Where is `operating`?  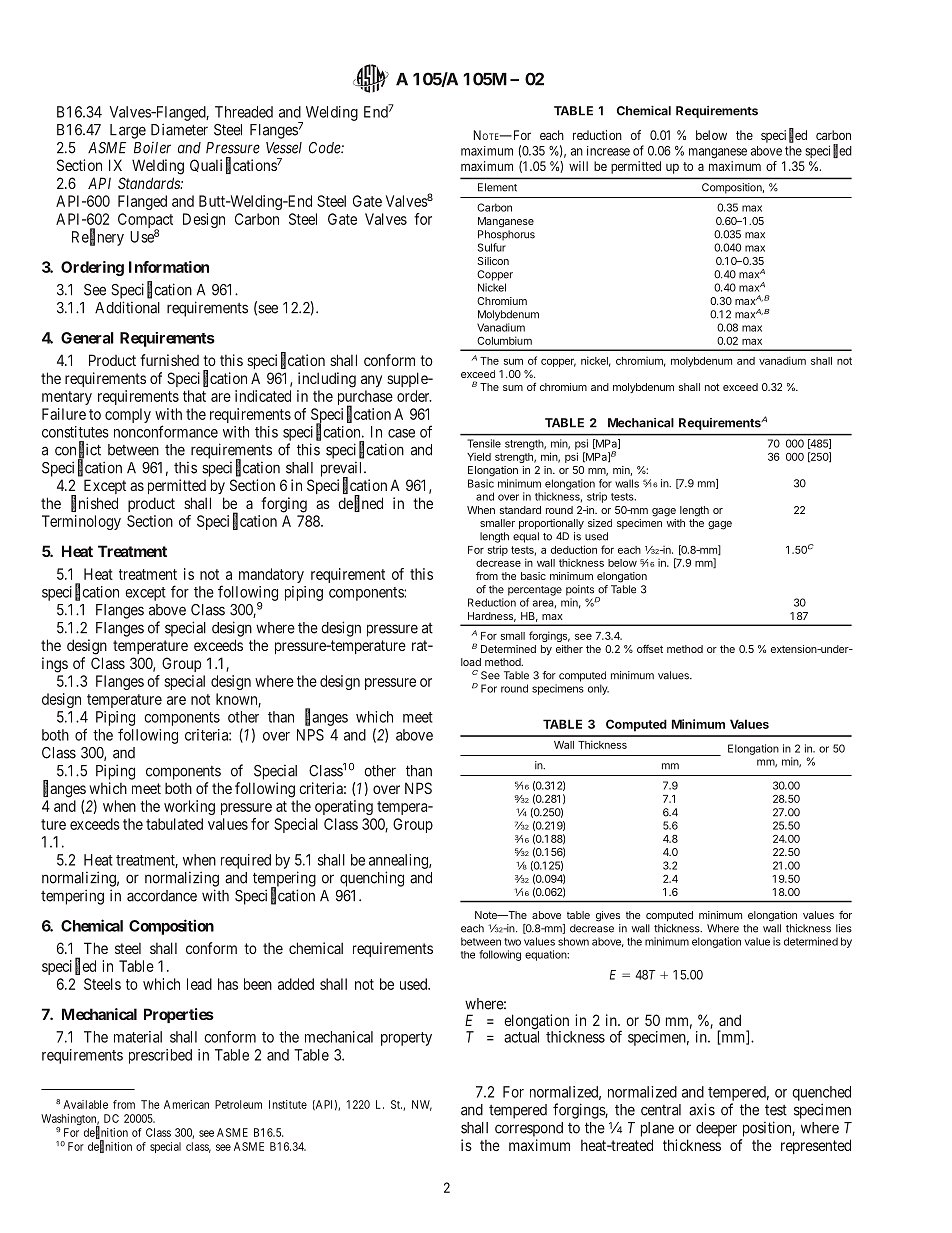
operating is located at coordinates (344, 807).
